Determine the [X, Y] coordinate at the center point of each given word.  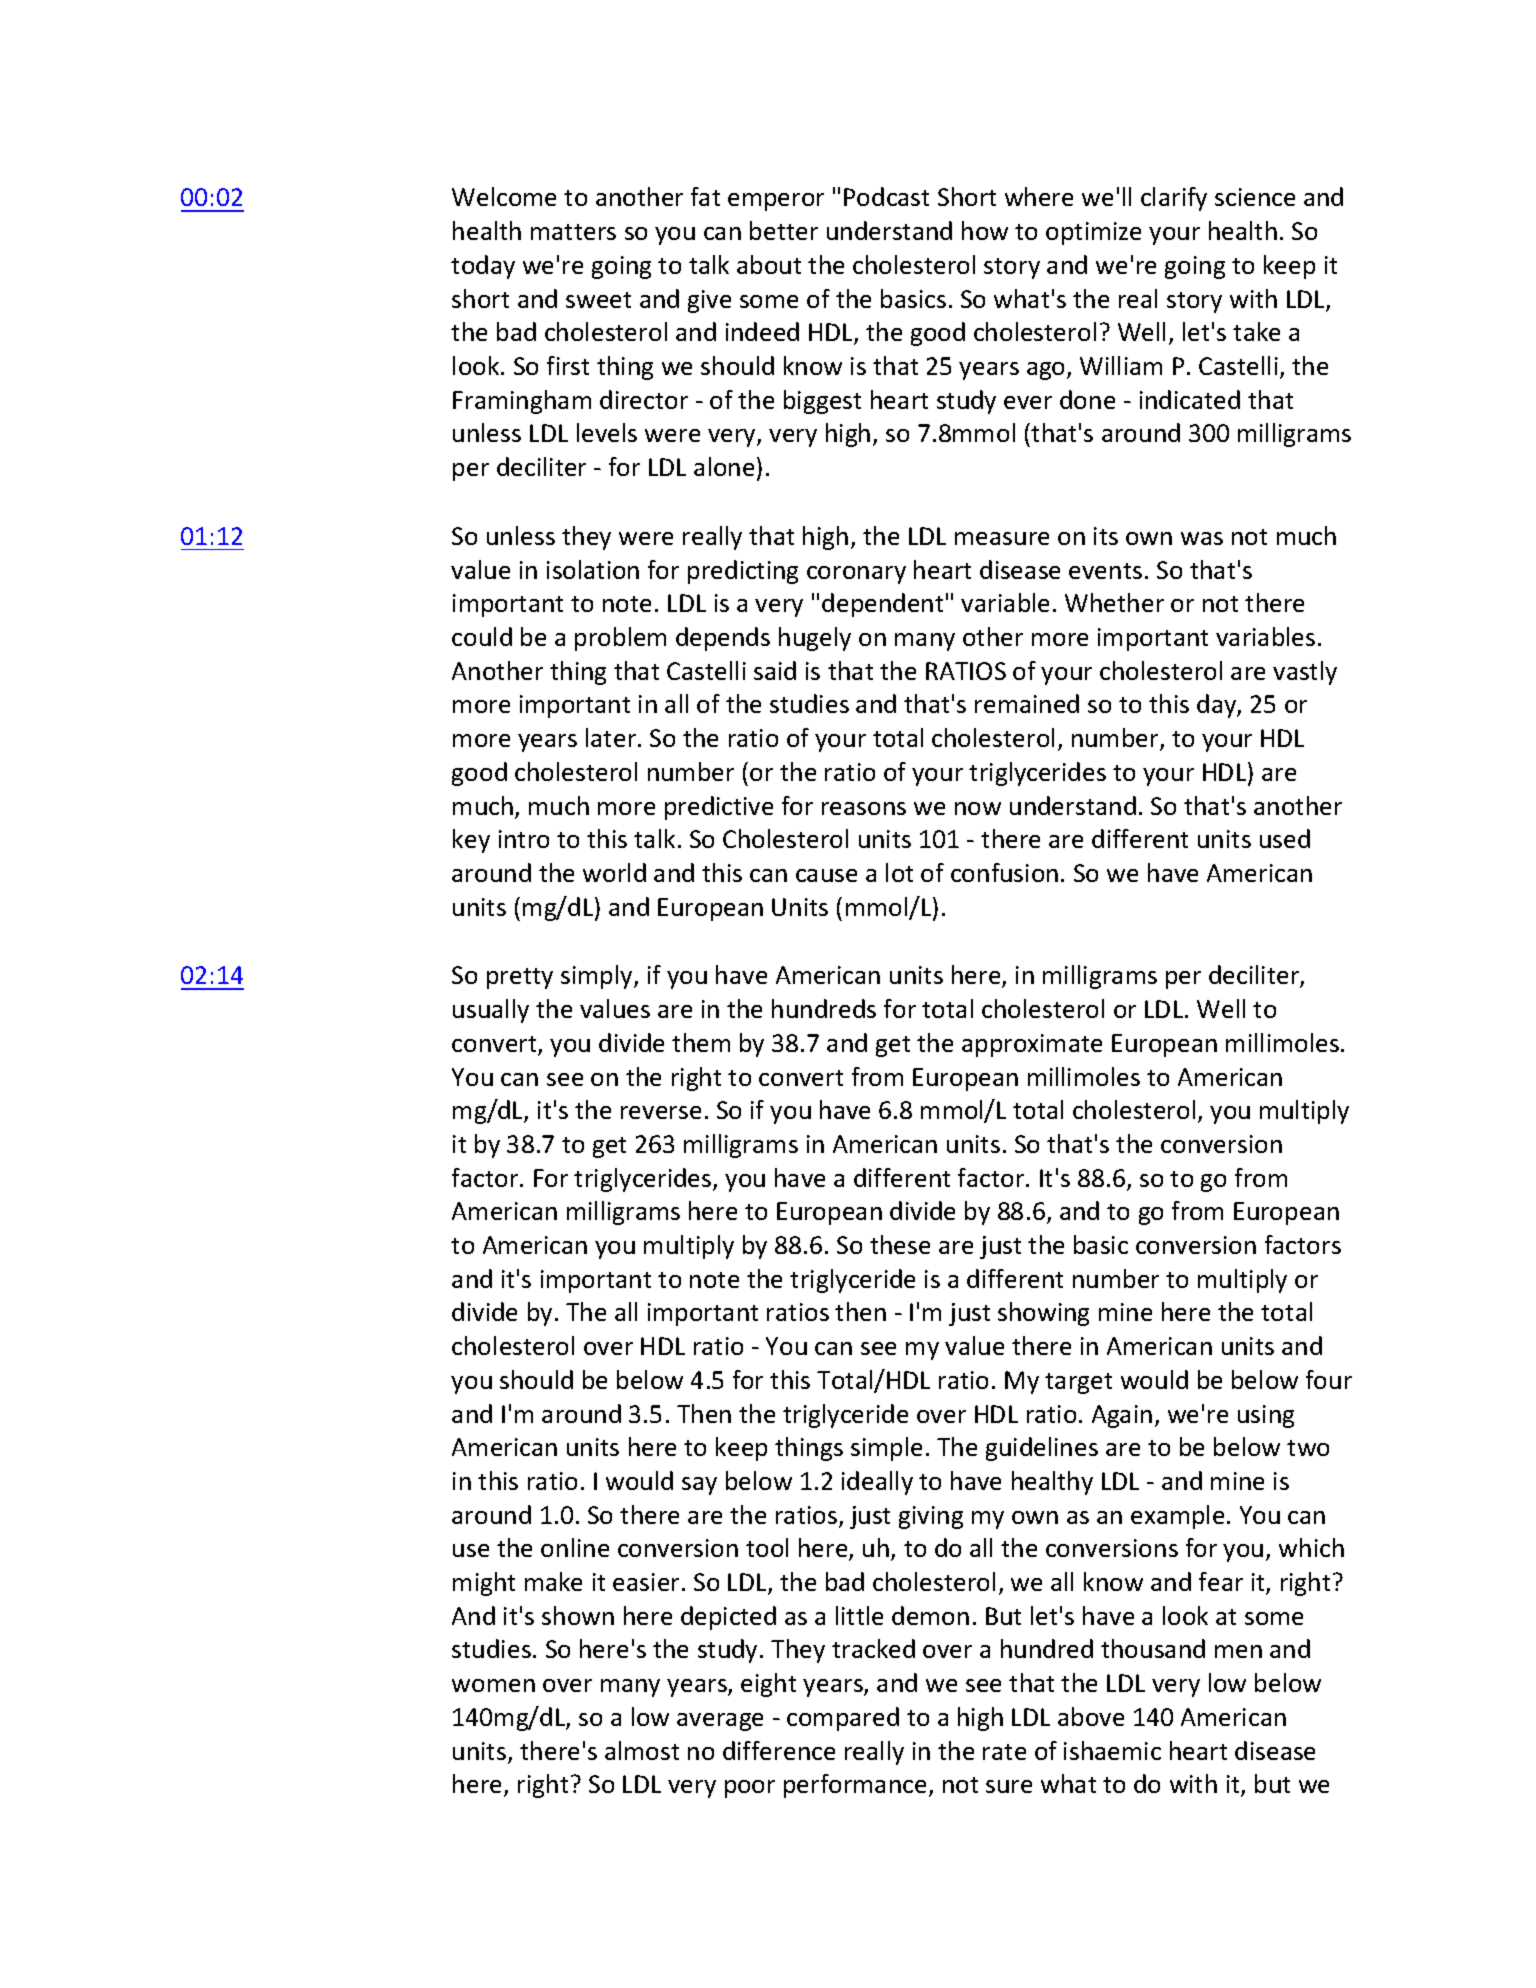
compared [843, 1719]
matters [573, 232]
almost [642, 1750]
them [701, 1042]
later [612, 737]
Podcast [886, 196]
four [1329, 1379]
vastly [1305, 673]
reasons [864, 808]
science [1255, 197]
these [900, 1244]
